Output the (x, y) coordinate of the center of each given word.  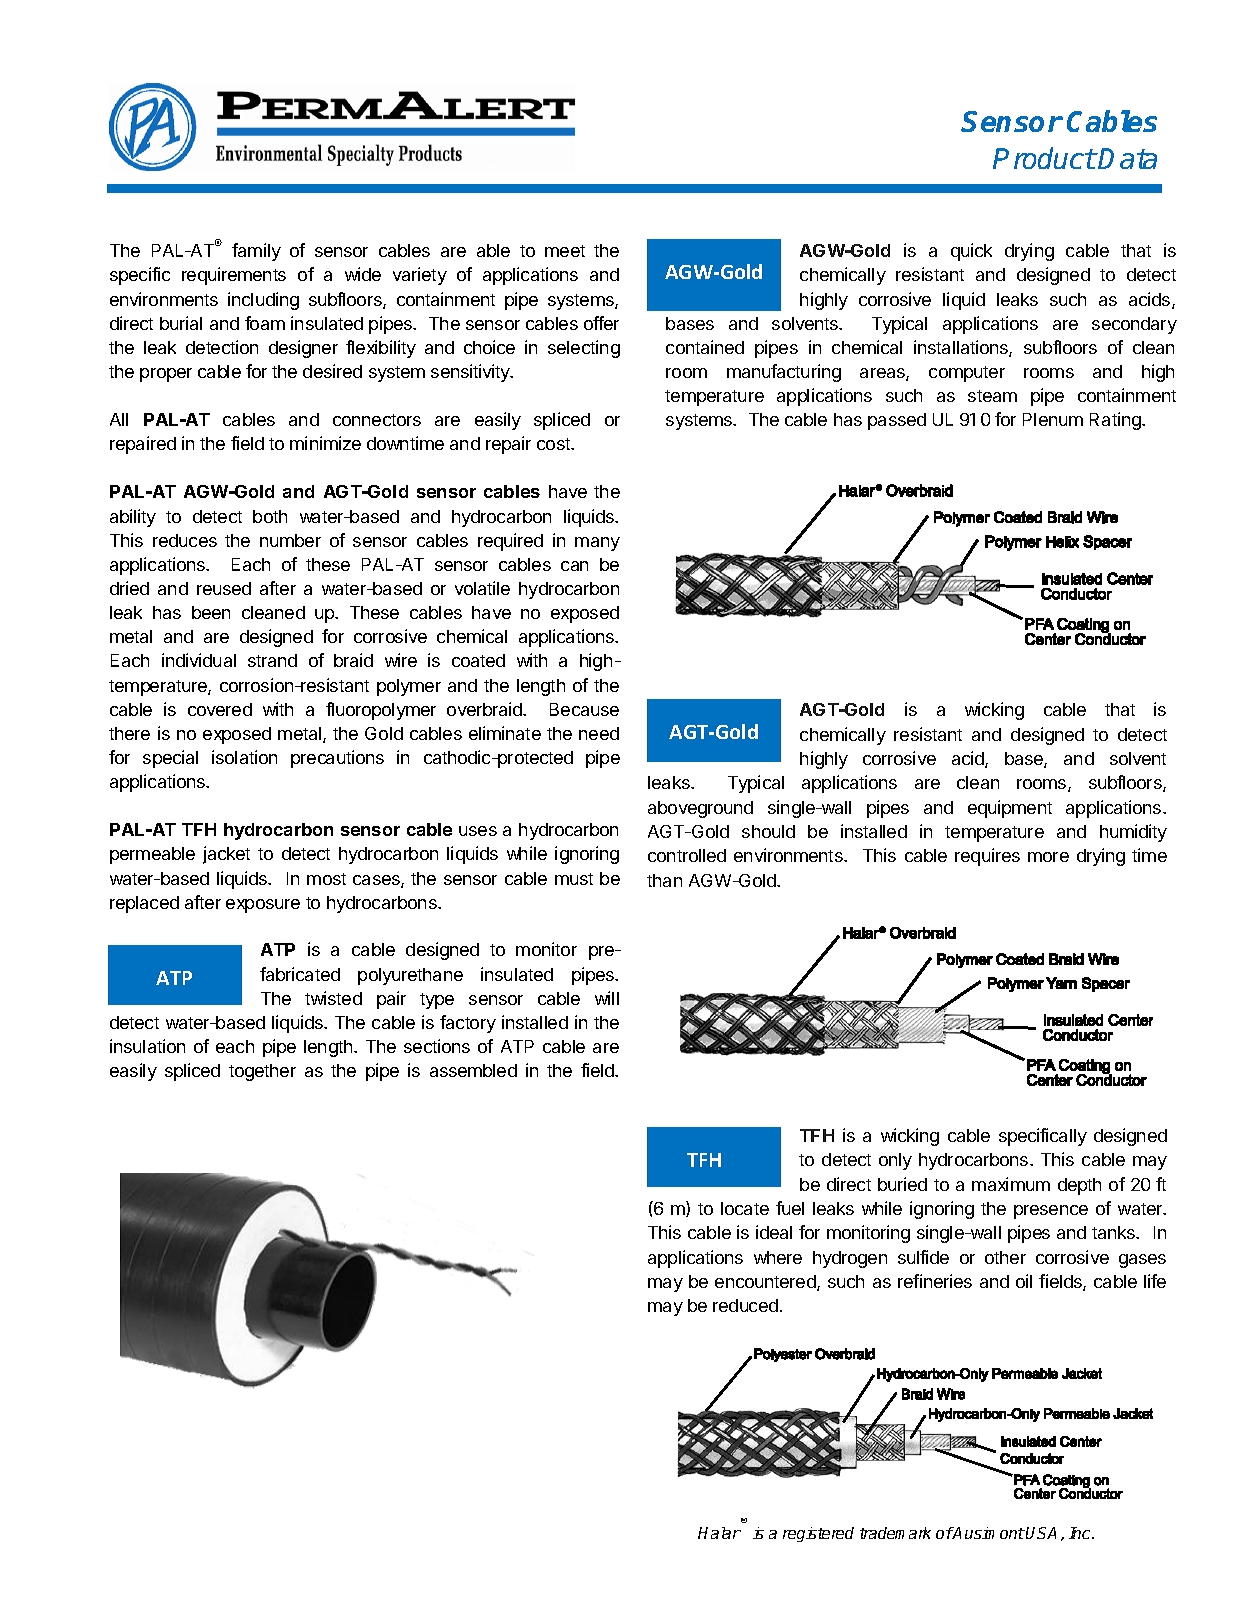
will (607, 998)
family (256, 252)
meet (565, 251)
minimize (325, 443)
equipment (1010, 809)
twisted (333, 998)
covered (220, 709)
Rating (1116, 421)
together (262, 1072)
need (599, 733)
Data (1127, 158)
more (1048, 857)
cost (554, 444)
